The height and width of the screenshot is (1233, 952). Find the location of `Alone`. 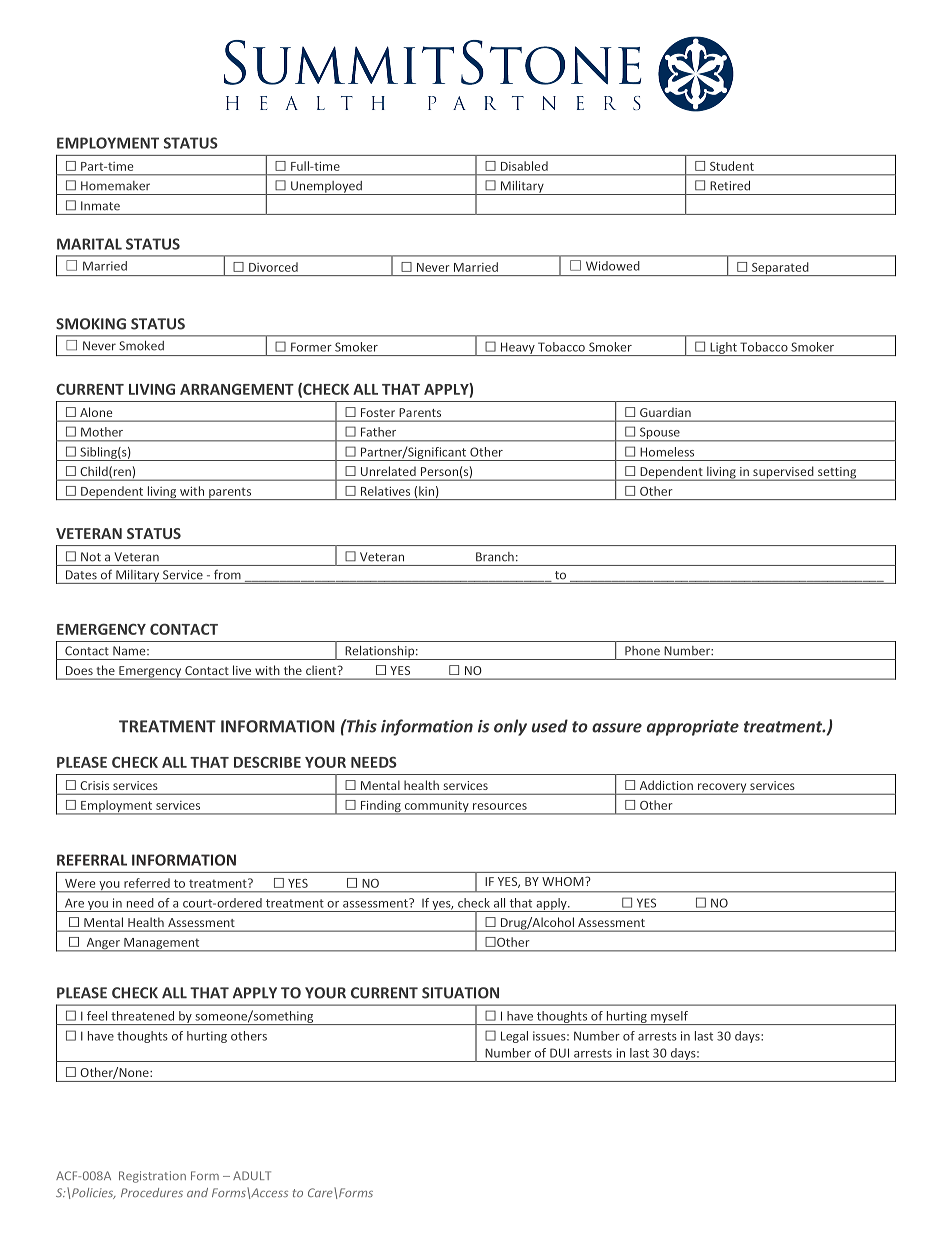

Alone is located at coordinates (96, 412).
